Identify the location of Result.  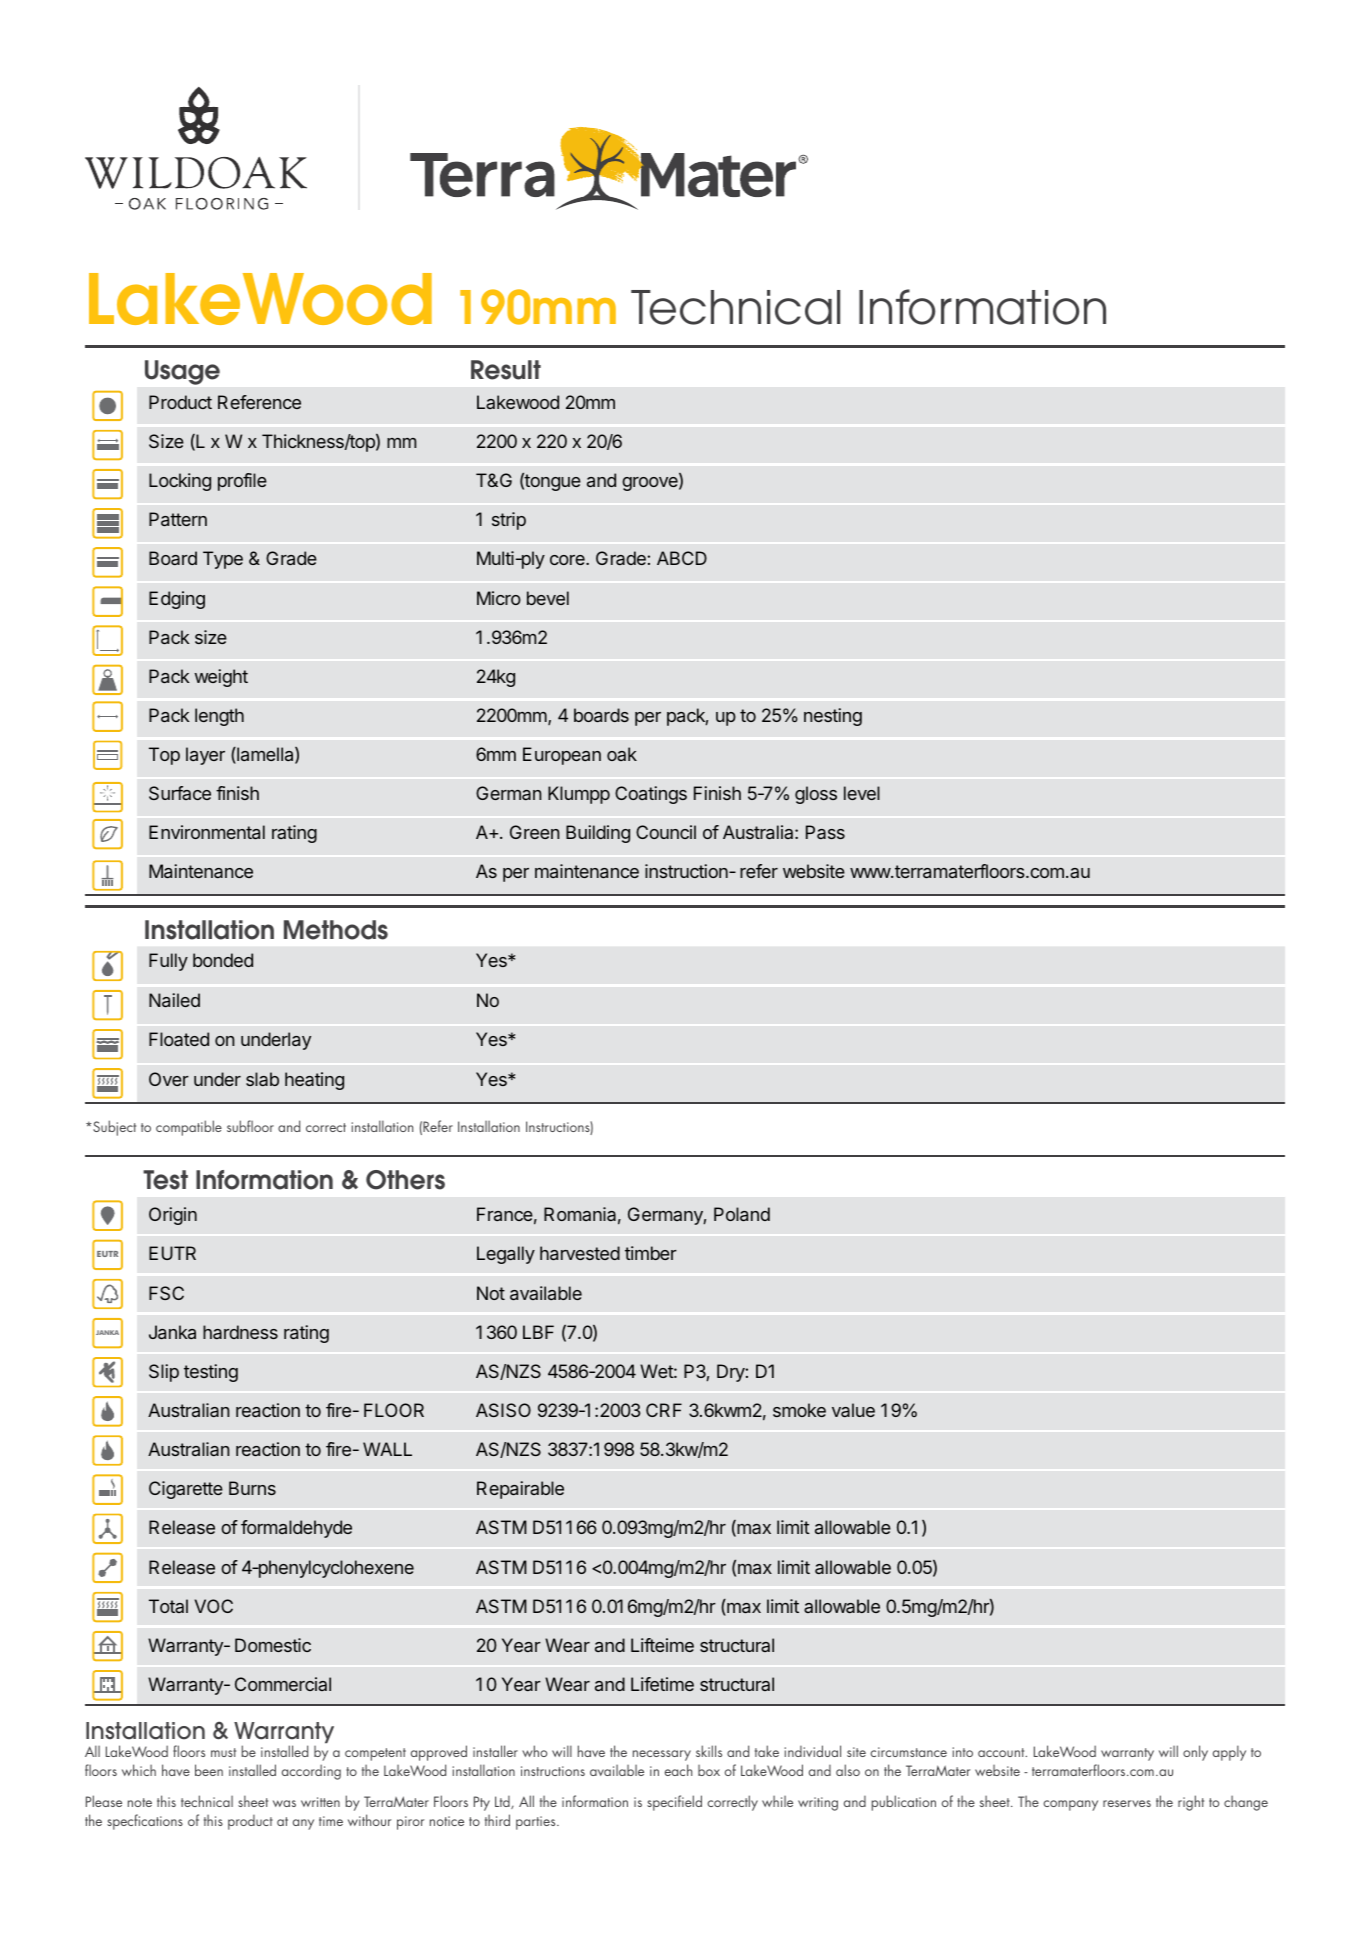
(506, 370).
